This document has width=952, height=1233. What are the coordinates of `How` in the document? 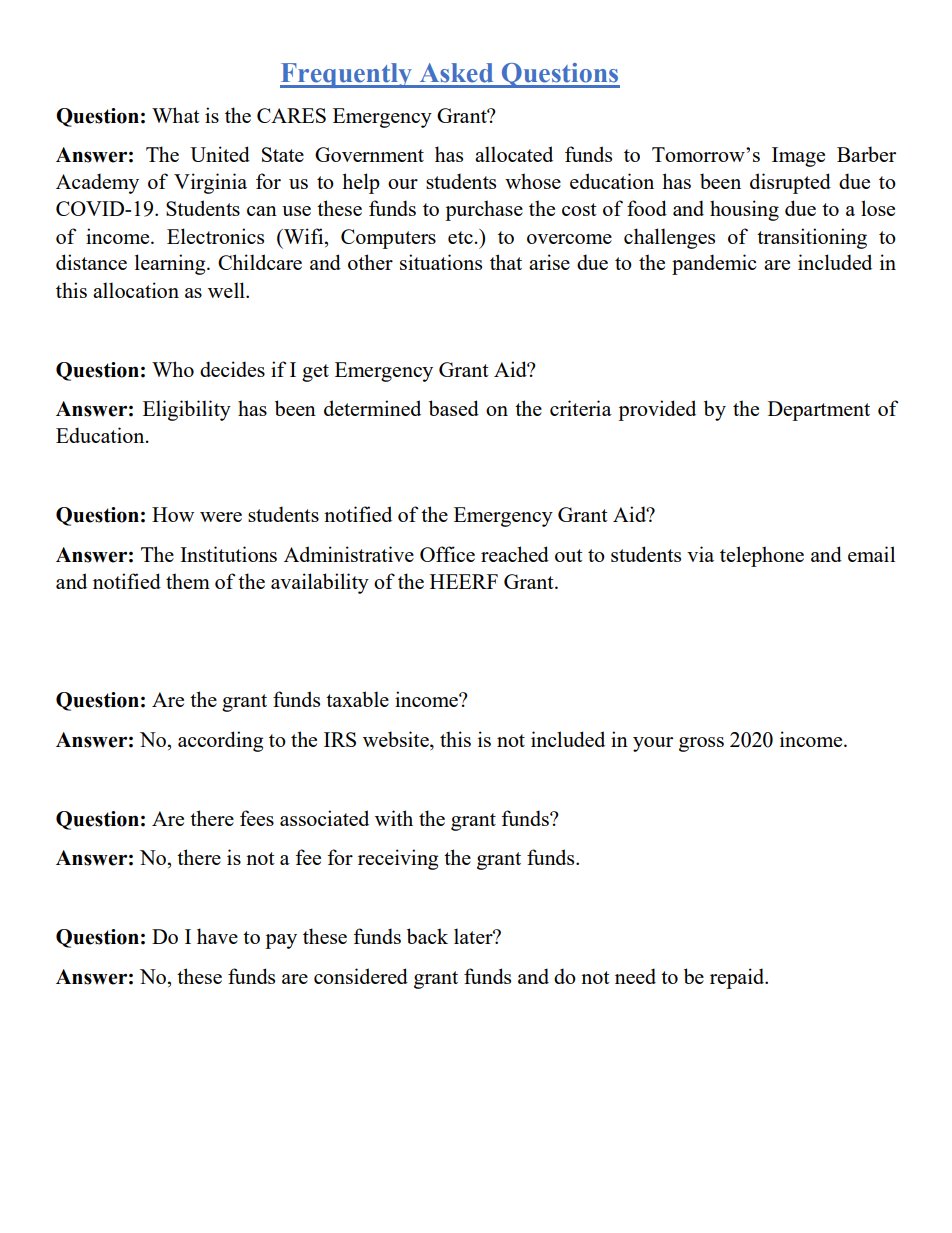 It's located at (173, 514).
